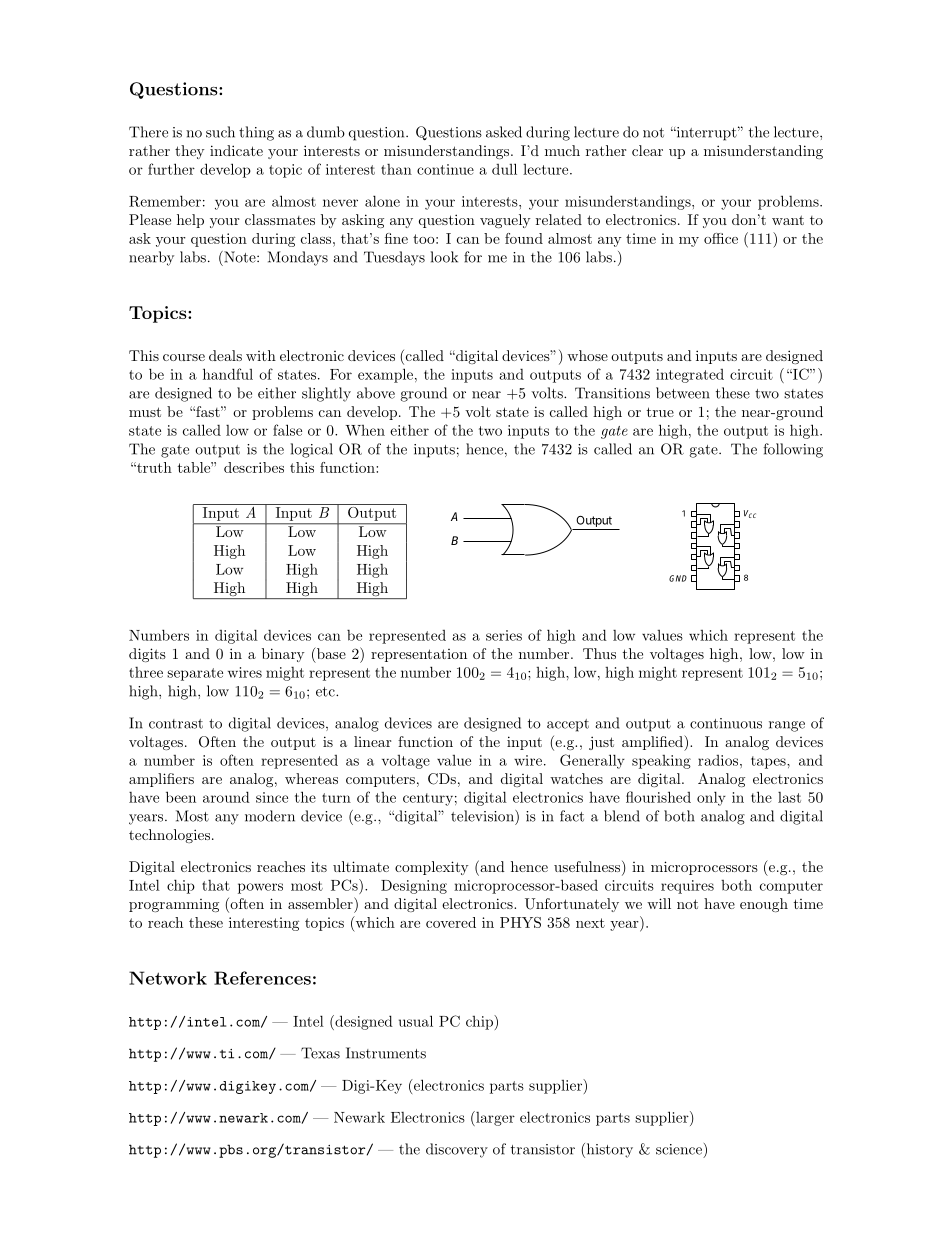 The height and width of the screenshot is (1233, 952). I want to click on around, so click(226, 797).
